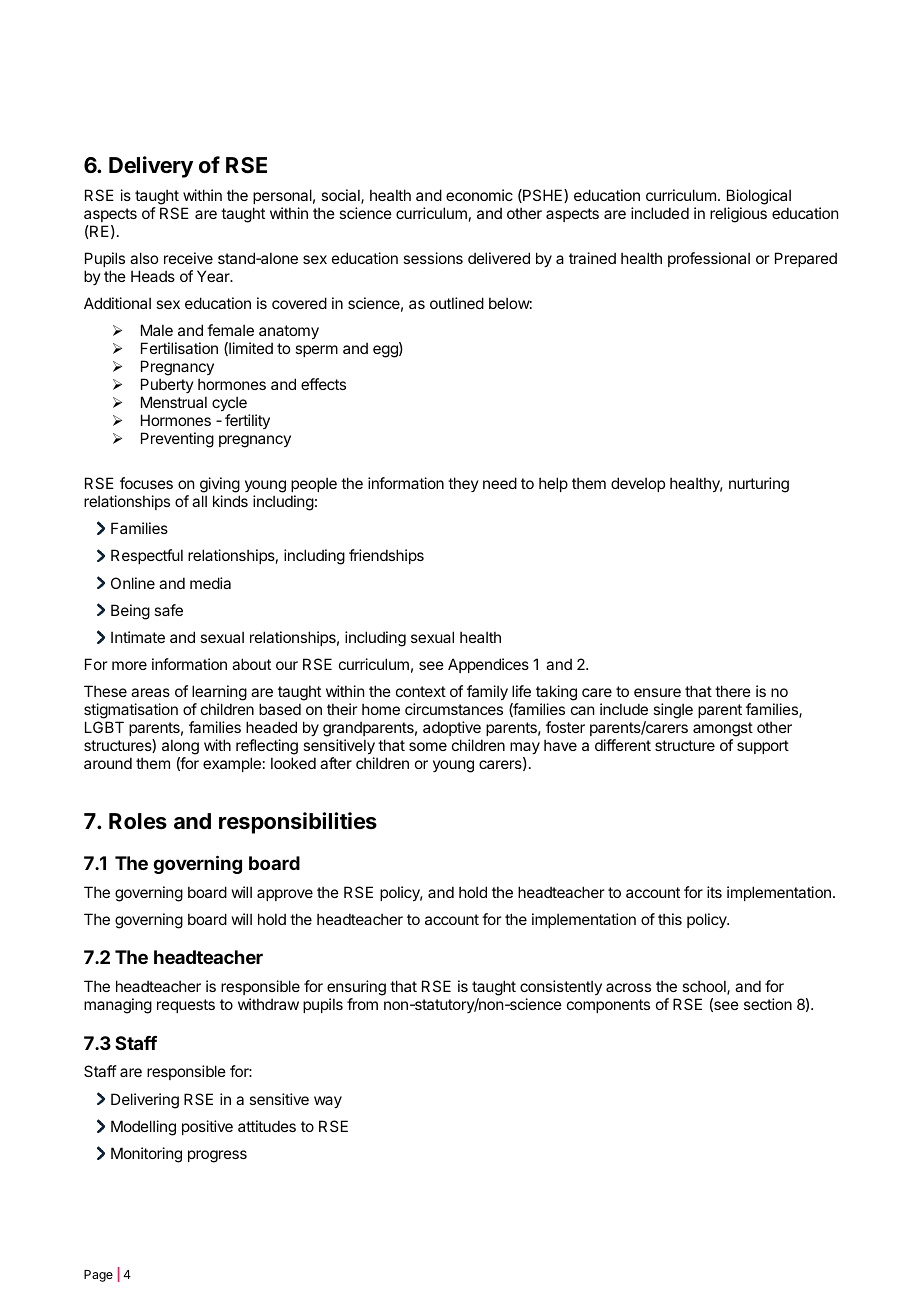 Image resolution: width=924 pixels, height=1309 pixels. What do you see at coordinates (738, 215) in the document?
I see `religious` at bounding box center [738, 215].
